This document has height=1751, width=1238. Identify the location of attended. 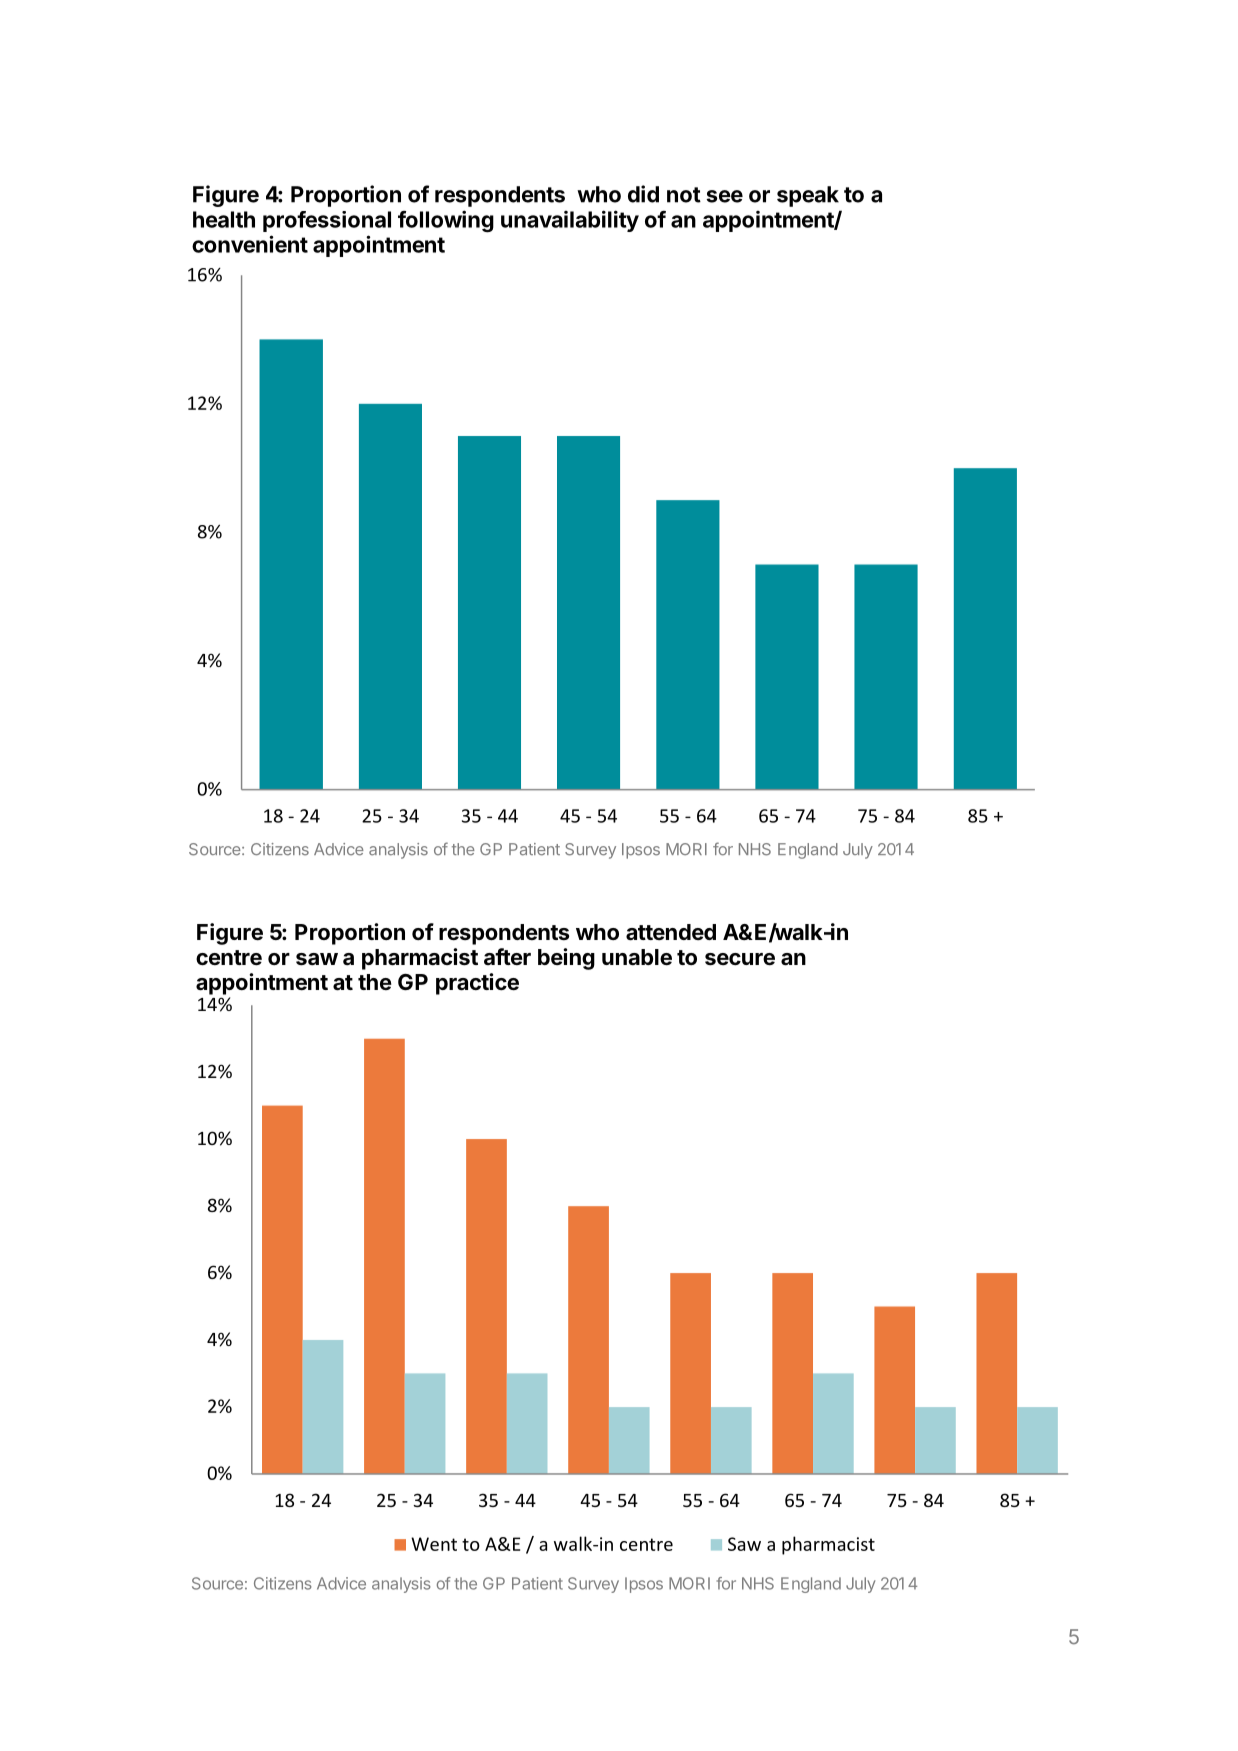
(671, 932).
